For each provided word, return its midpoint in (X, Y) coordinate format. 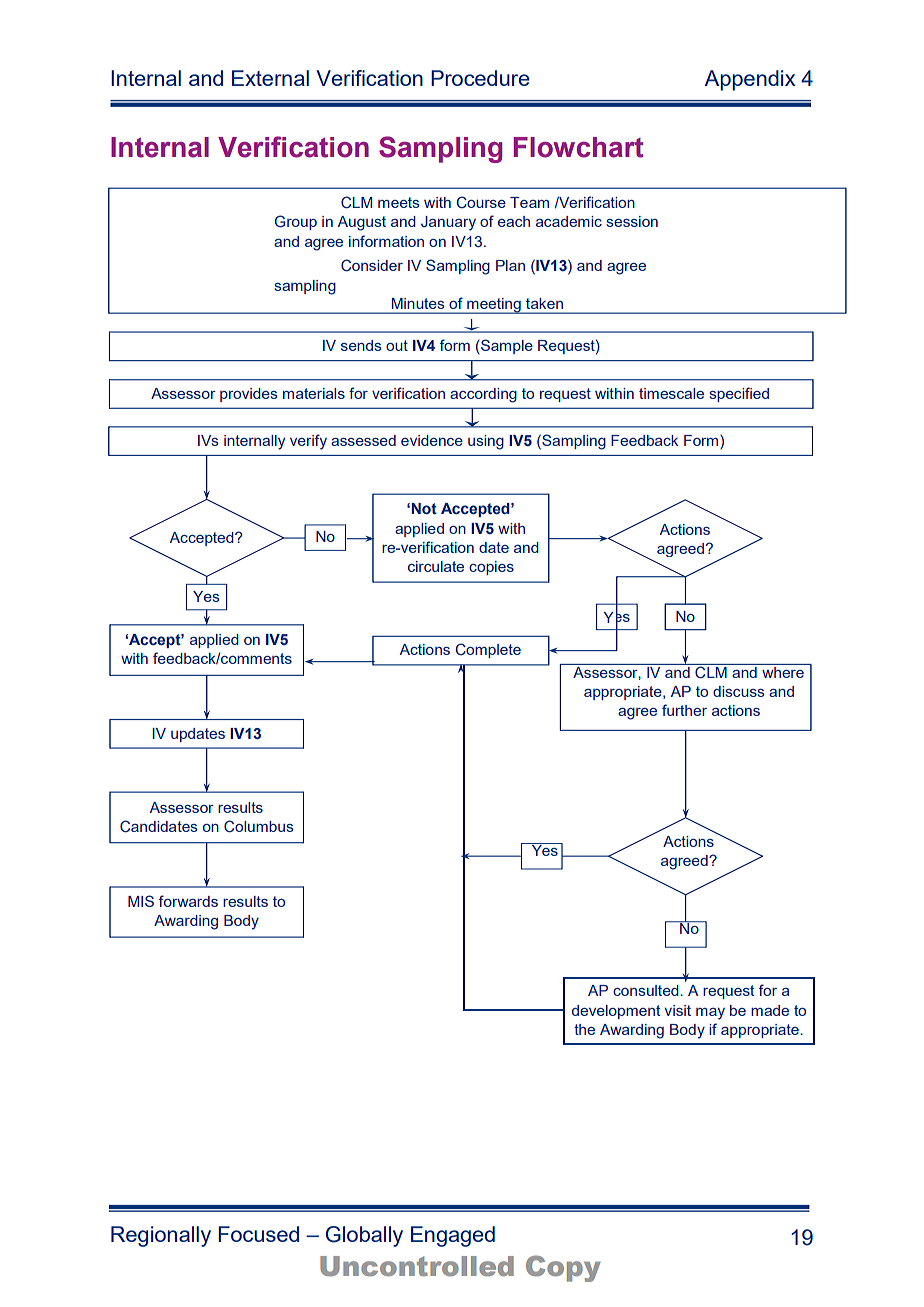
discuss (739, 691)
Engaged (453, 1236)
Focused (259, 1234)
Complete (488, 650)
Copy (563, 1268)
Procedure (480, 78)
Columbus (259, 826)
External (270, 78)
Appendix (750, 80)
